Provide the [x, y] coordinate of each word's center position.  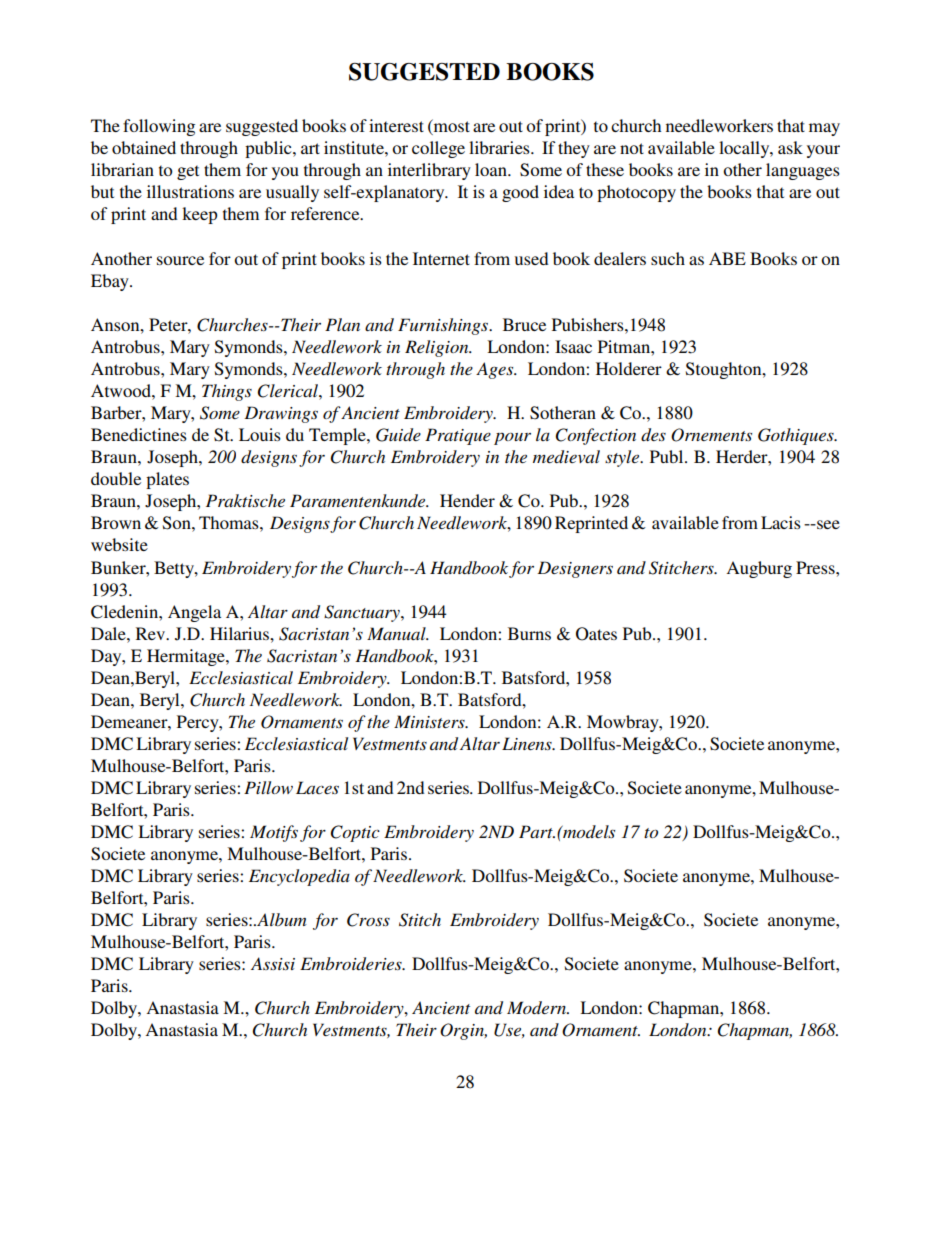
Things [227, 392]
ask [790, 147]
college [438, 149]
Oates [596, 634]
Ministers [430, 721]
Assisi [273, 963]
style [623, 458]
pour [512, 439]
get [188, 172]
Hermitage [187, 657]
